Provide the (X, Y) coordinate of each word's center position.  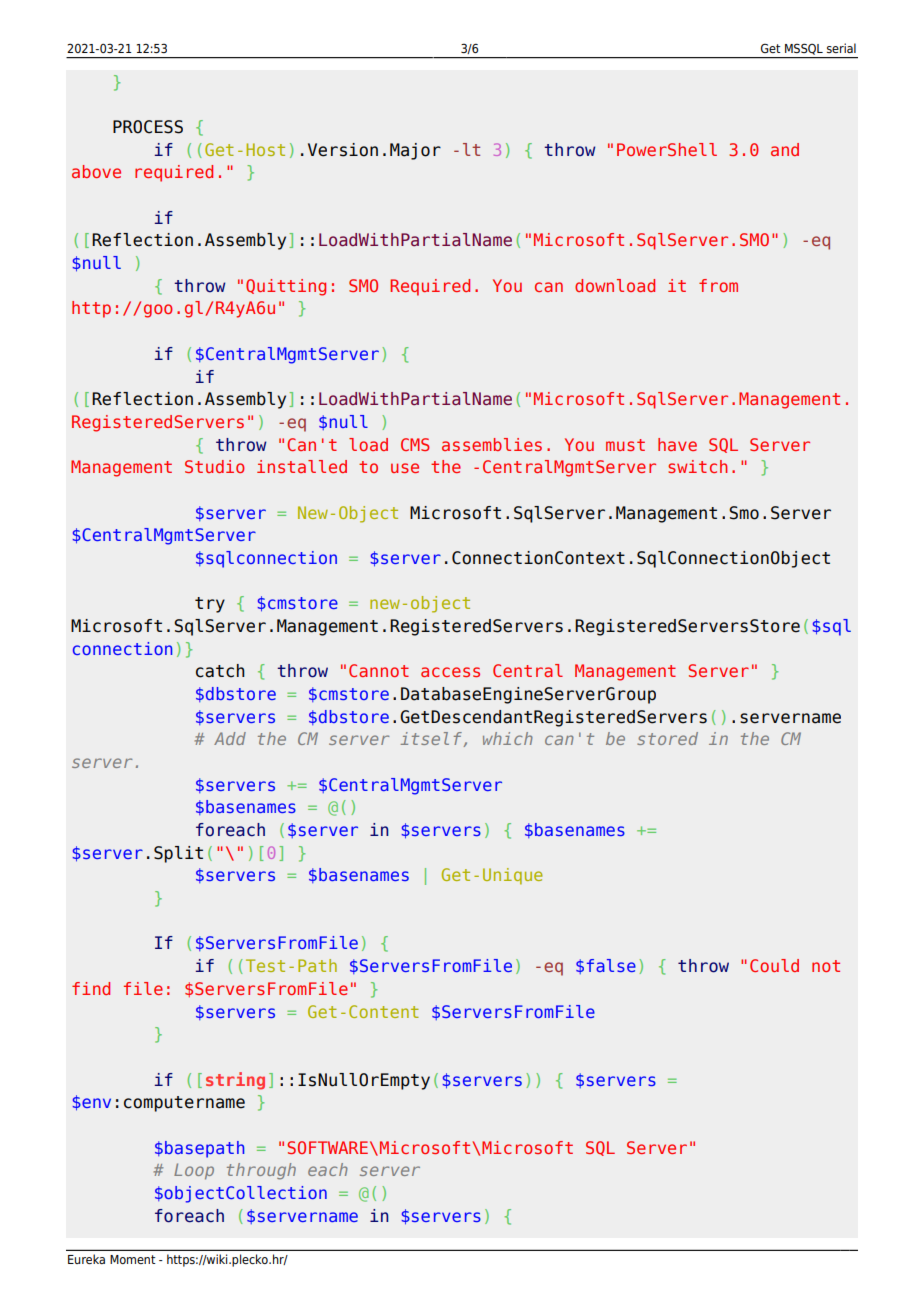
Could (774, 965)
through (261, 1171)
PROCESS (148, 127)
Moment (133, 1259)
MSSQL (804, 49)
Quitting (286, 287)
